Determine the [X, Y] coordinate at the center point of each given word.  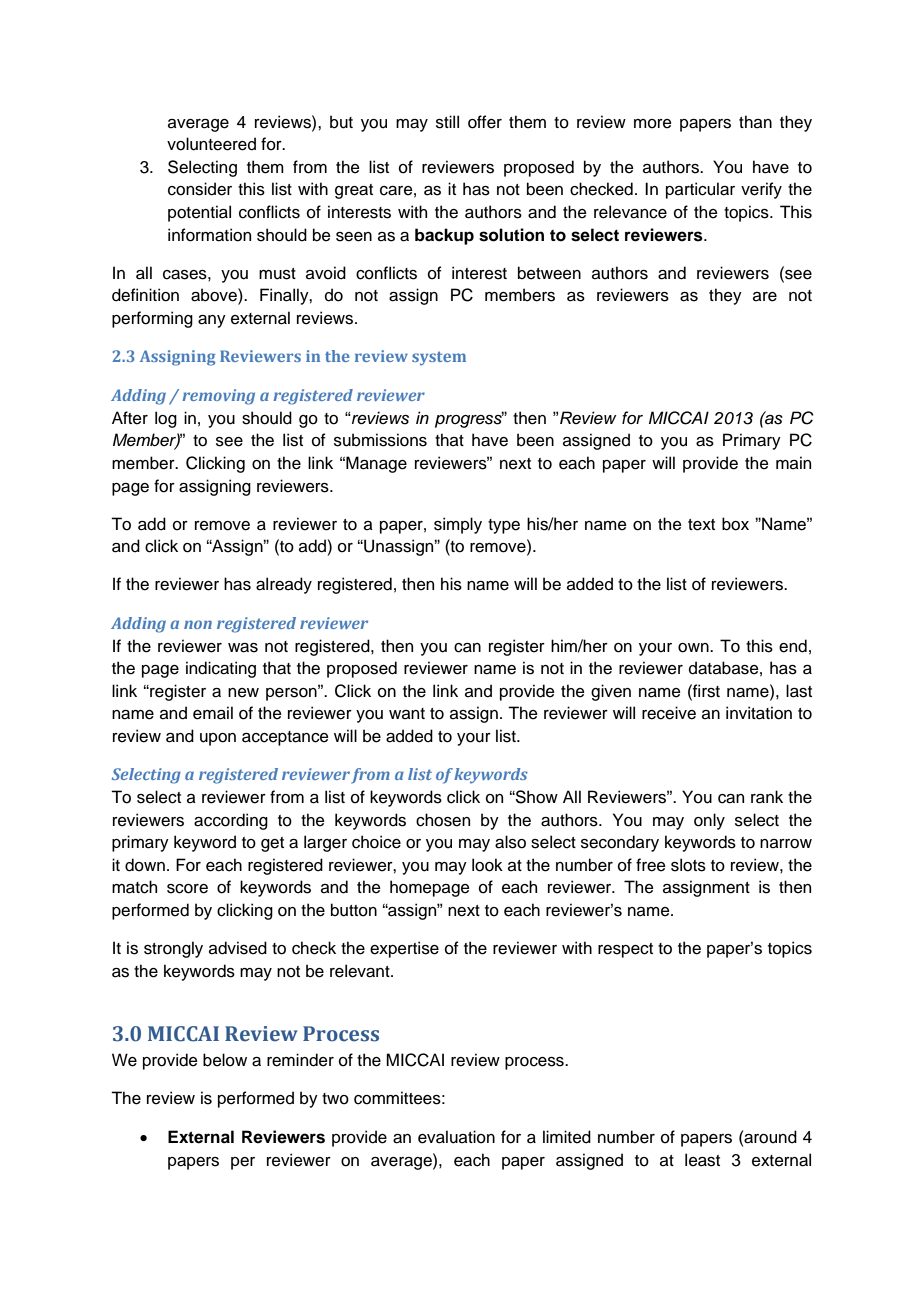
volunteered [211, 144]
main [793, 463]
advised [238, 948]
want [407, 714]
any [212, 321]
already [284, 585]
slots [688, 865]
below [225, 1060]
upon [218, 739]
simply [458, 525]
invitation [759, 713]
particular [700, 190]
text [701, 525]
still [447, 122]
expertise [404, 949]
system [439, 359]
